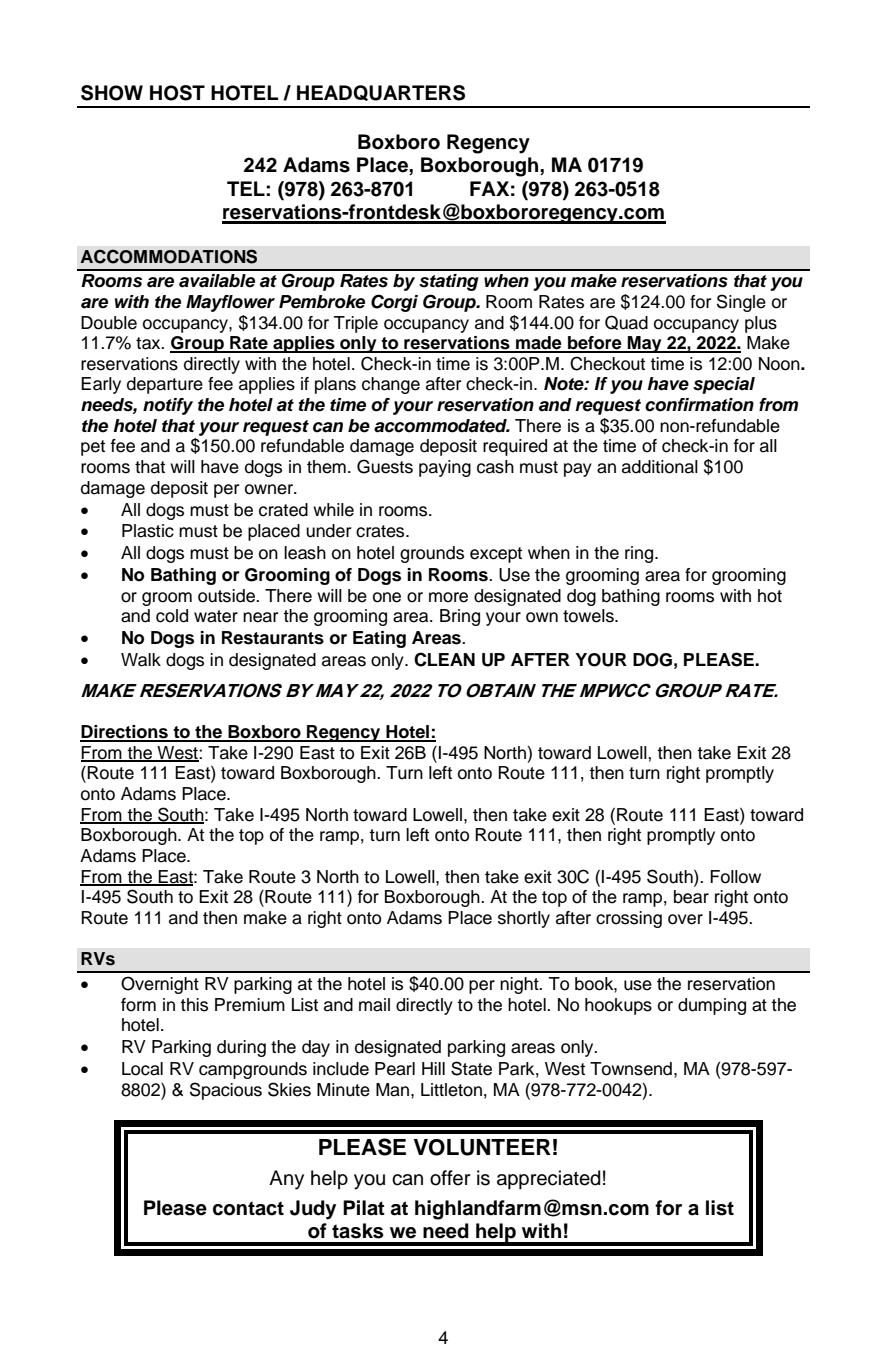 This screenshot has width=887, height=1372. What do you see at coordinates (177, 93) in the screenshot?
I see `HOST` at bounding box center [177, 93].
